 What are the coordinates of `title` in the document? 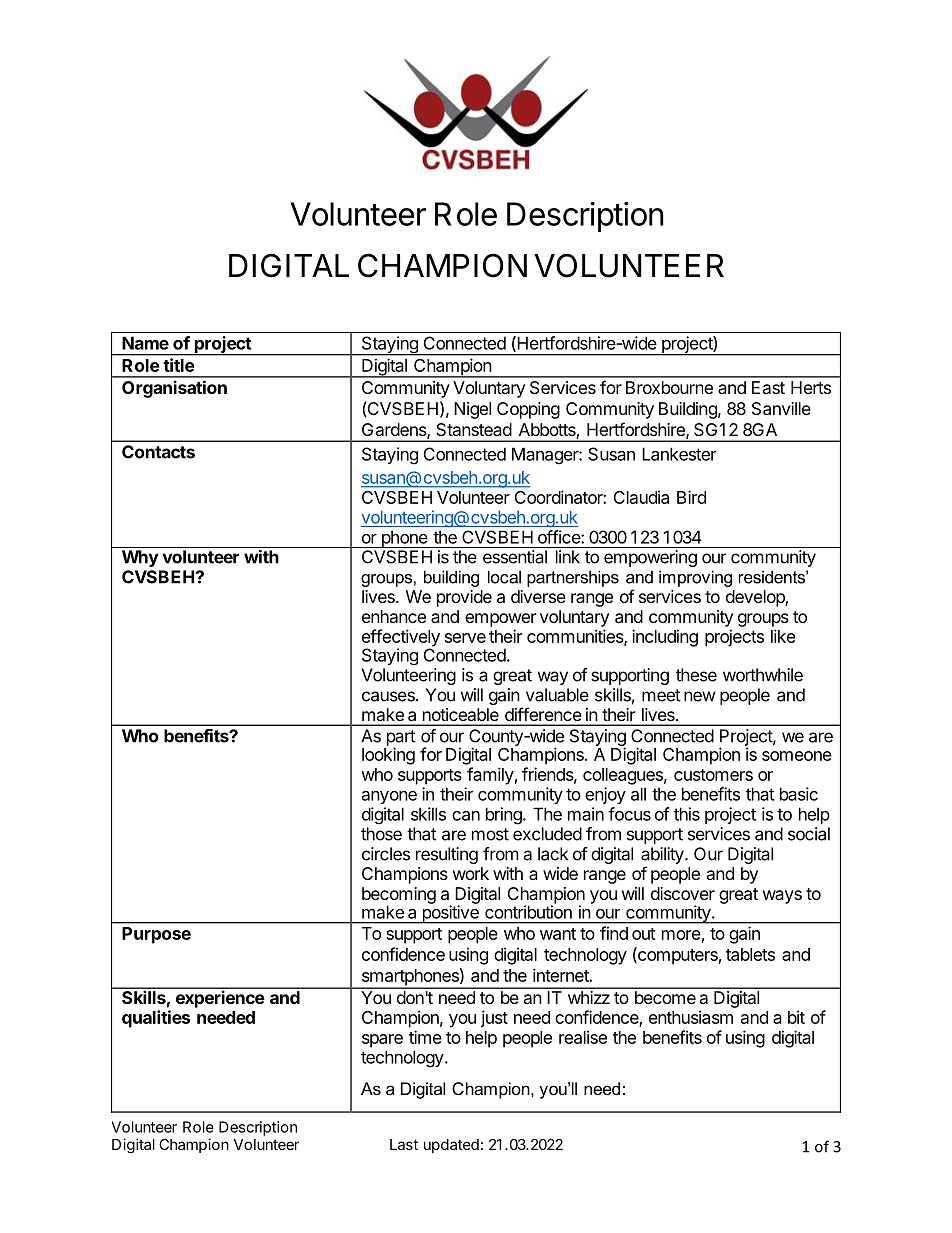 It's located at (179, 365).
